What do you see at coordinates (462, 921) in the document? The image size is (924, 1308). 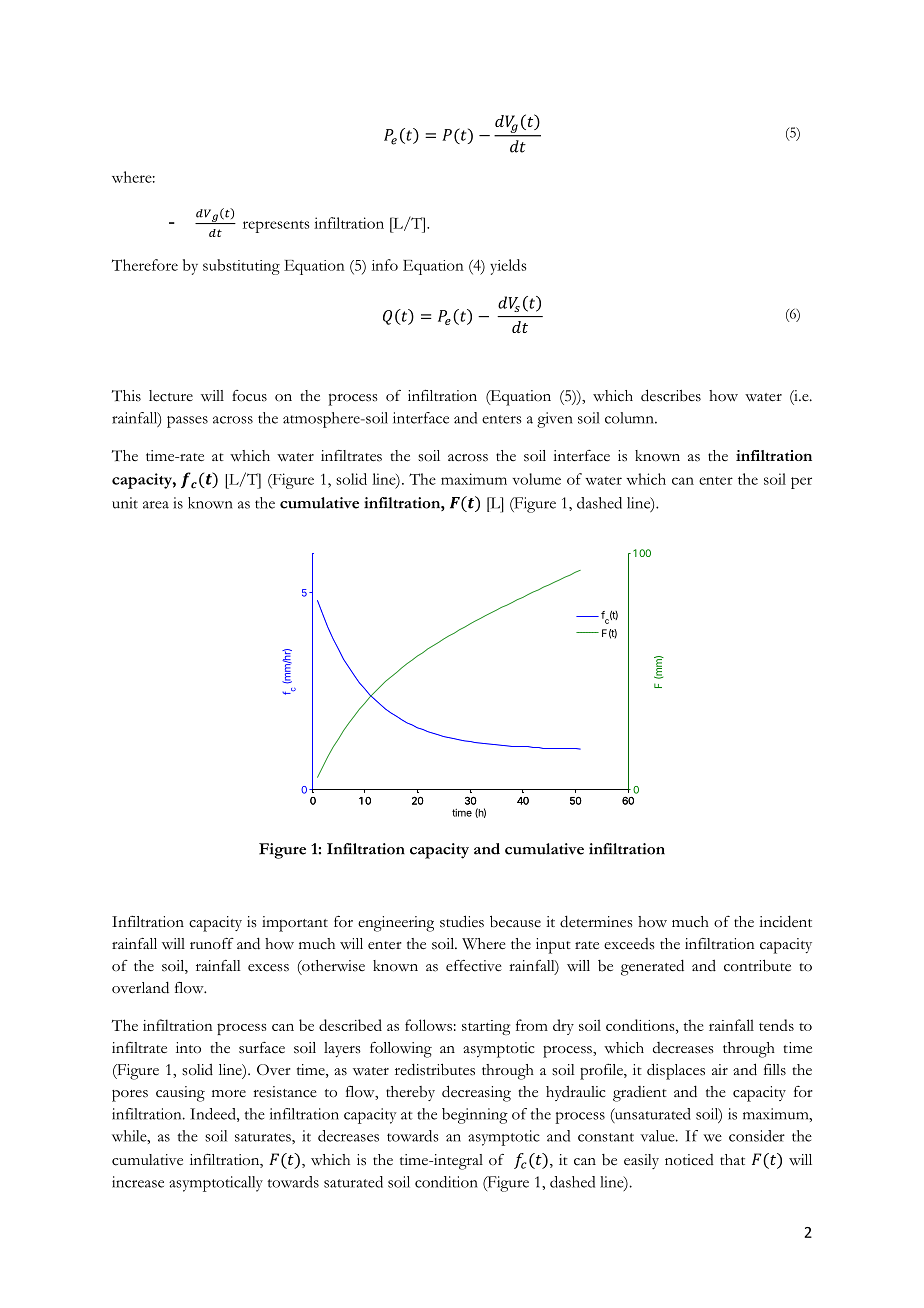 I see `studies` at bounding box center [462, 921].
